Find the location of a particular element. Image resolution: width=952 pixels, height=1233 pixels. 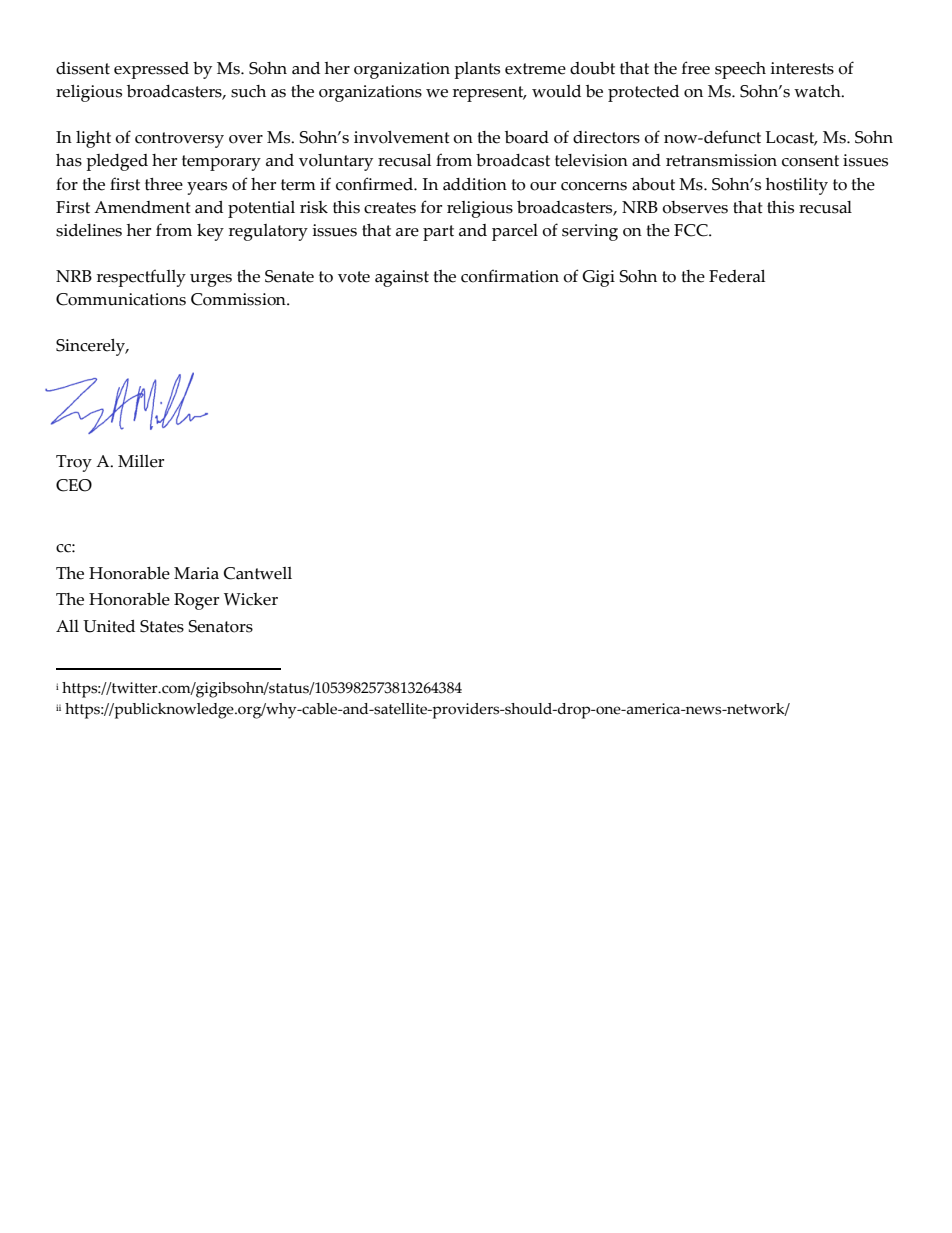

Amendment is located at coordinates (142, 207).
